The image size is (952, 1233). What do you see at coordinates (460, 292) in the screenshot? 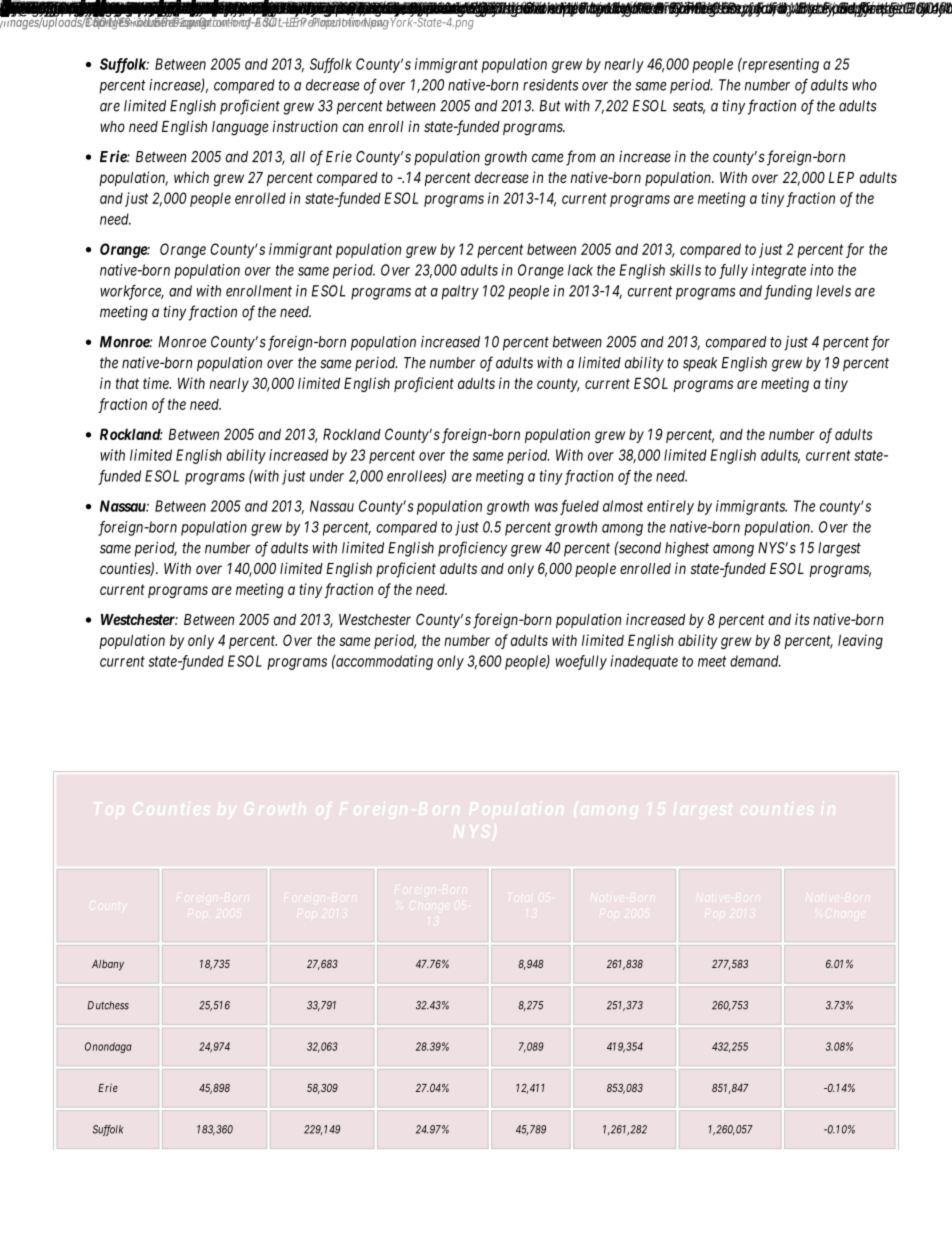
I see `paltry` at bounding box center [460, 292].
